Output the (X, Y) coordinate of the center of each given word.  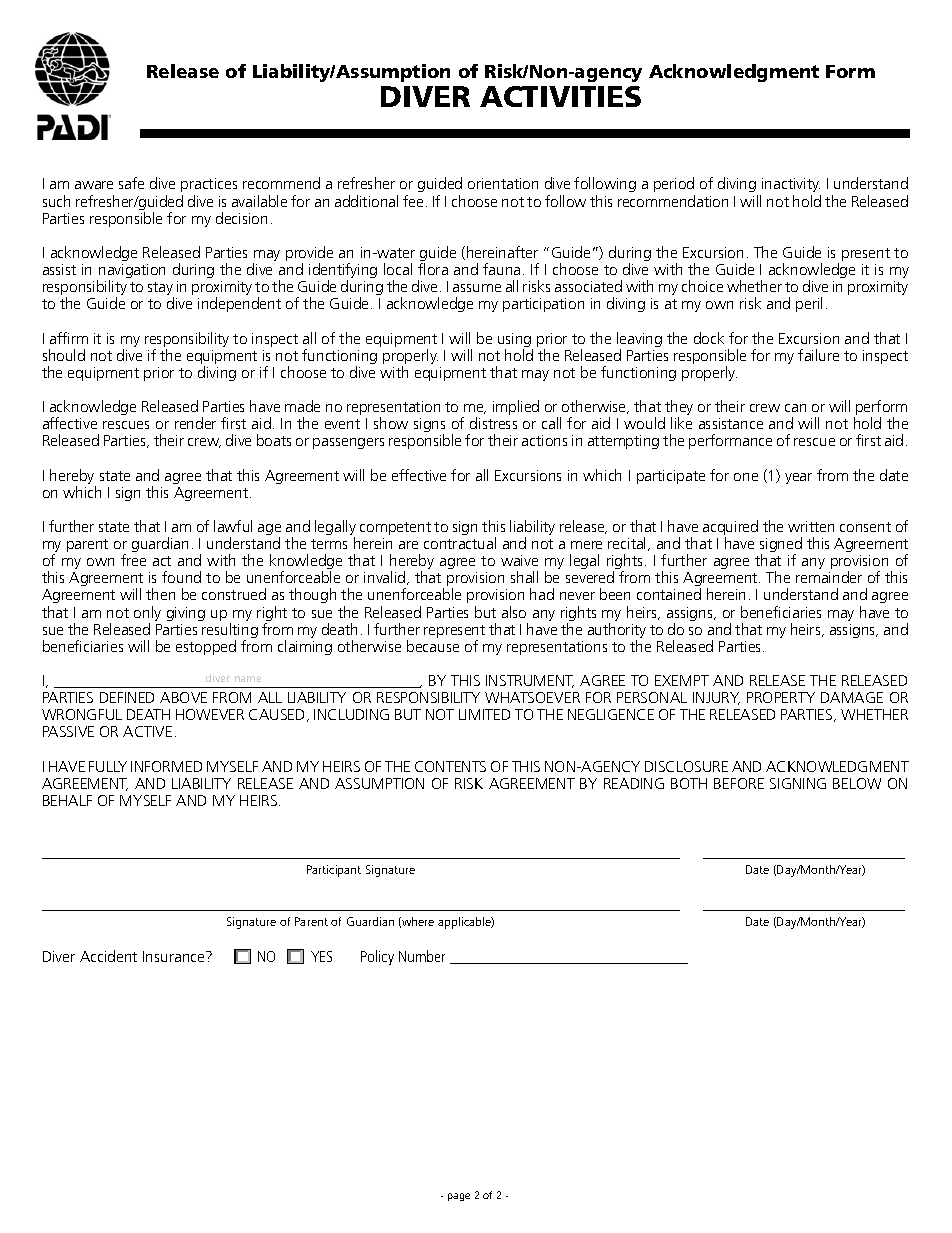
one (746, 477)
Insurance (175, 956)
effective (419, 475)
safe (131, 183)
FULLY (108, 766)
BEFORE (739, 783)
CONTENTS (450, 766)
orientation (503, 183)
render (195, 423)
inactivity (790, 187)
